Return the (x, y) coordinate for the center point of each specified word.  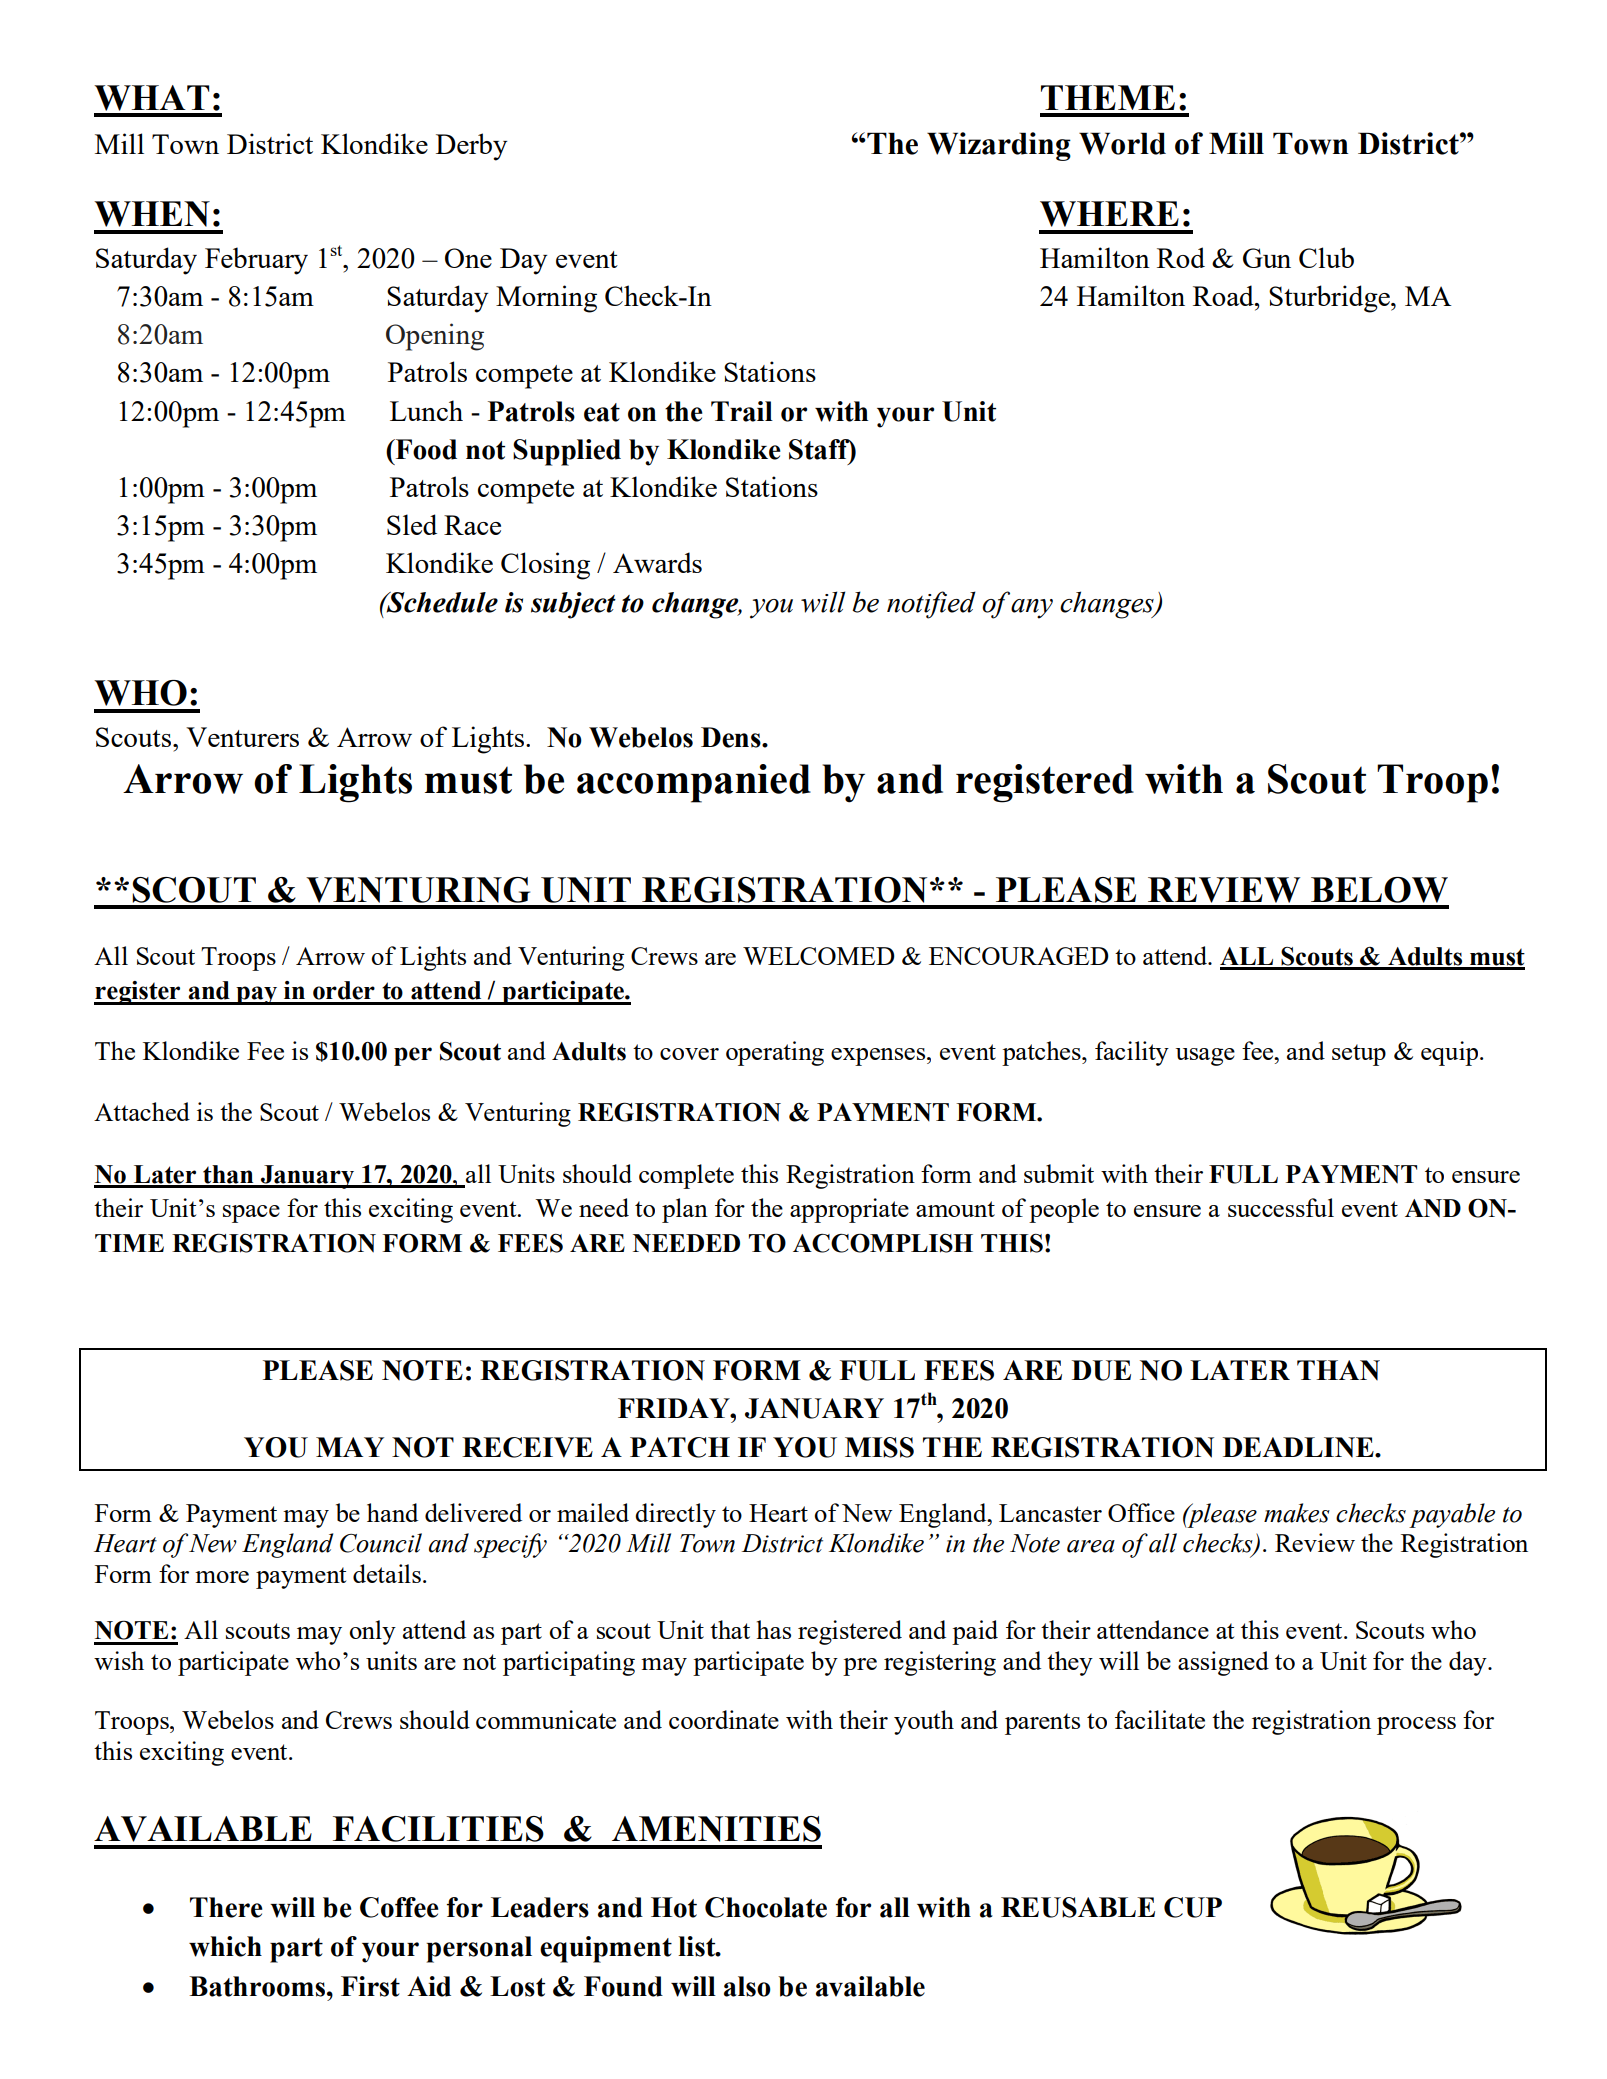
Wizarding (999, 146)
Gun (1267, 258)
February (256, 261)
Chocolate (766, 1907)
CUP (1193, 1907)
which (225, 1946)
